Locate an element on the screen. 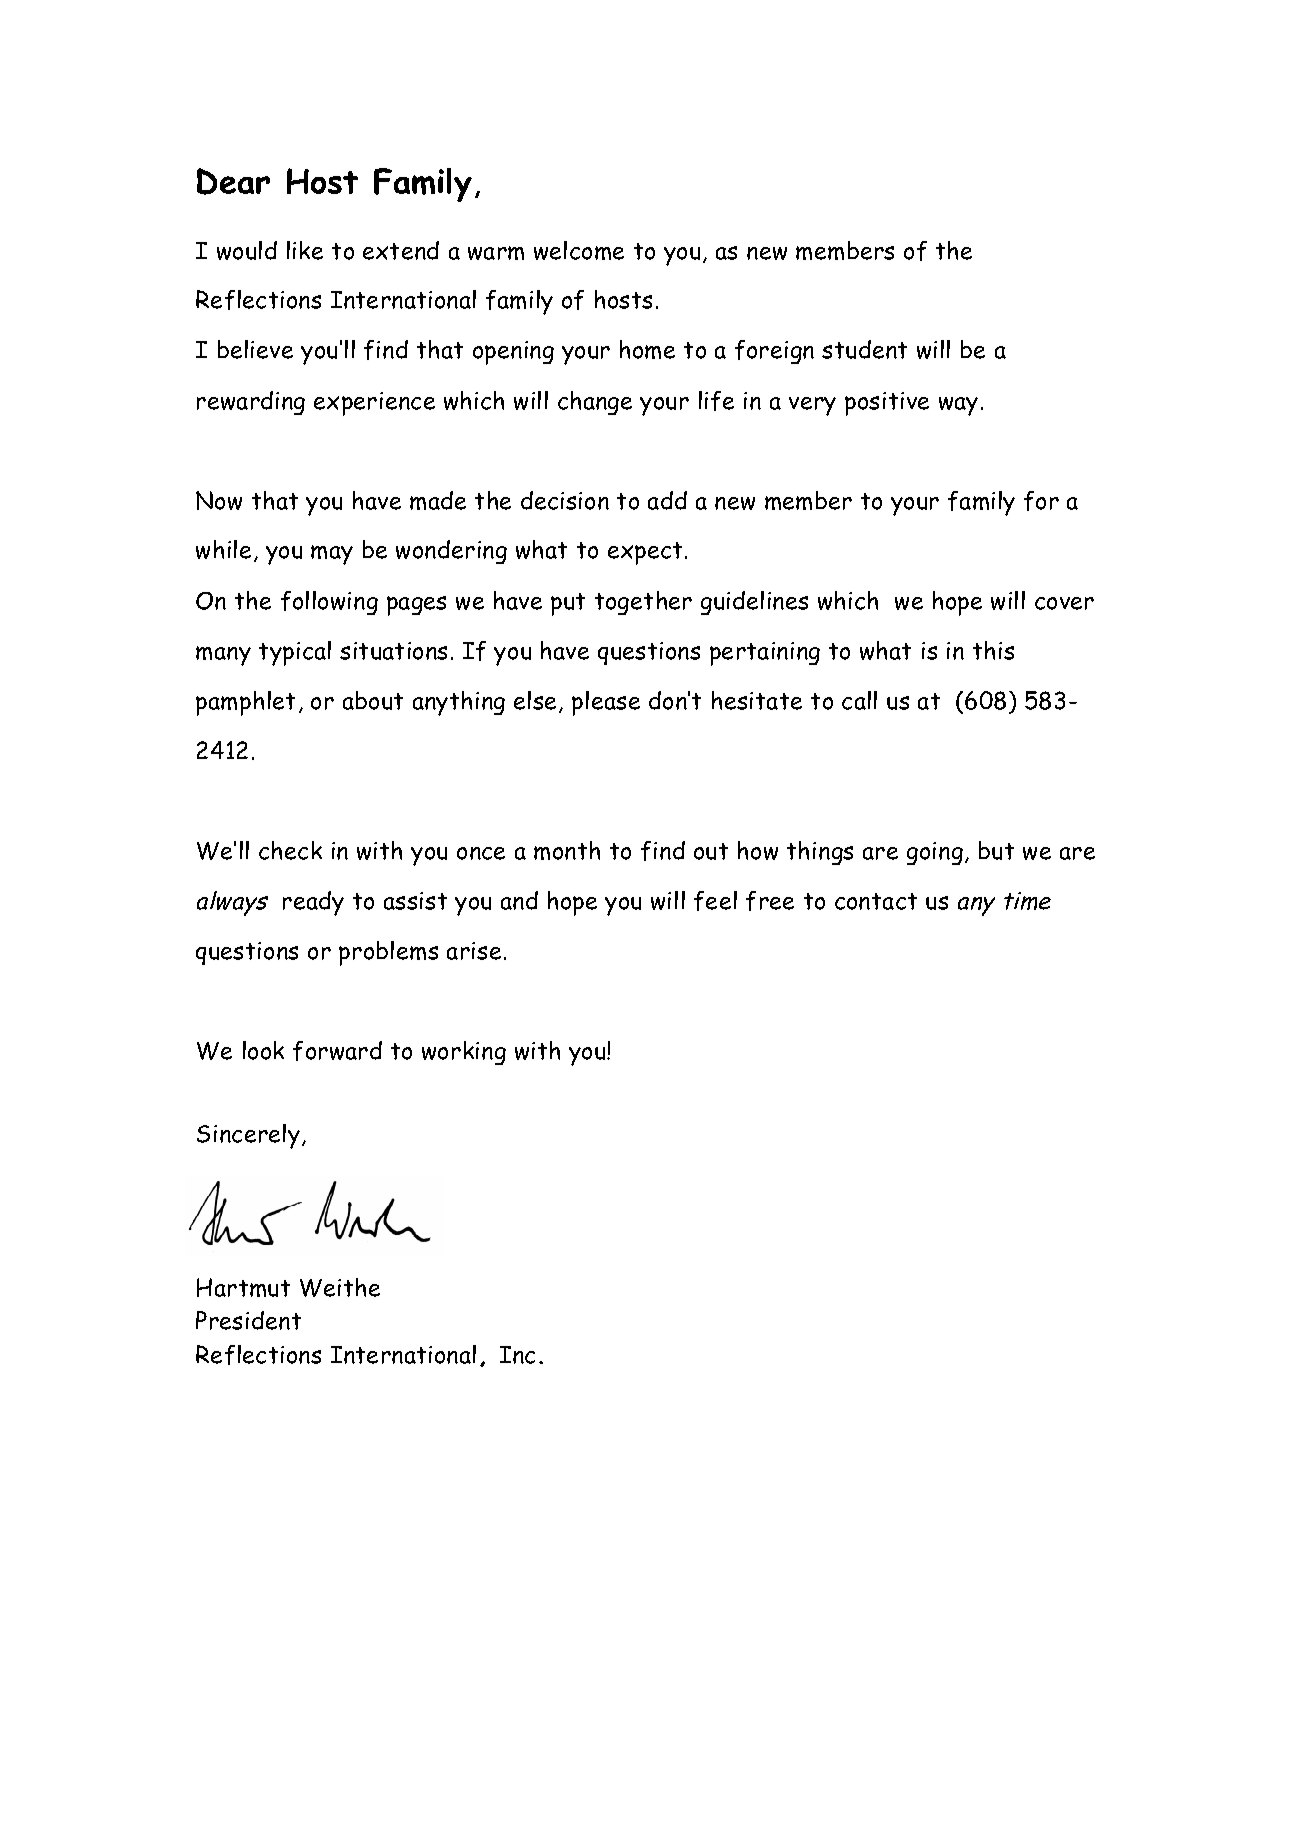 The image size is (1295, 1832). student is located at coordinates (864, 349).
